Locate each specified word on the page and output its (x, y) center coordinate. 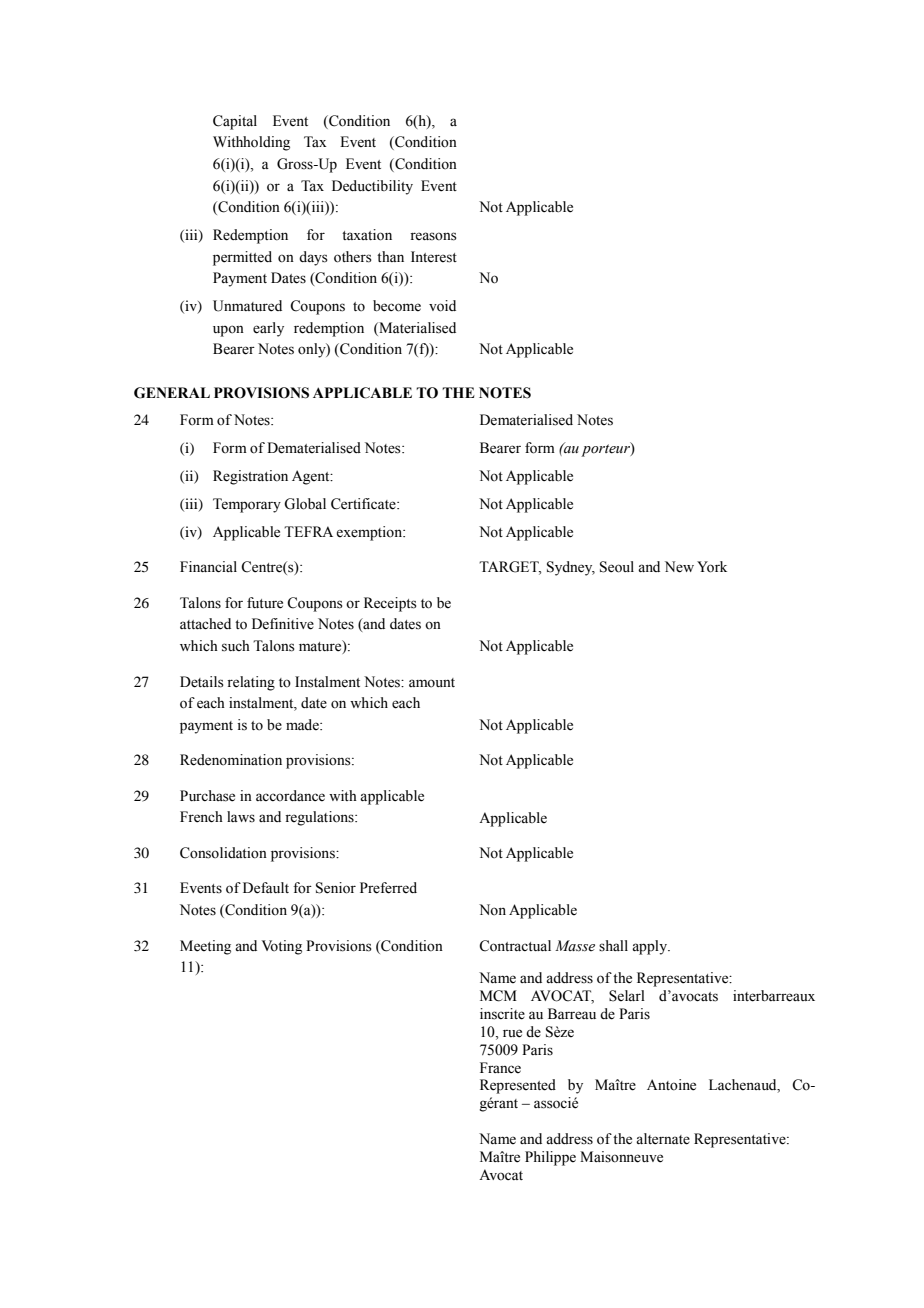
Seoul (617, 567)
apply (650, 947)
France (500, 1068)
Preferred (388, 888)
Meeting (205, 947)
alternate (663, 1139)
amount (432, 683)
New (679, 567)
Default (266, 888)
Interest (434, 257)
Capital (235, 122)
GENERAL (172, 393)
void (442, 306)
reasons (433, 236)
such (236, 646)
